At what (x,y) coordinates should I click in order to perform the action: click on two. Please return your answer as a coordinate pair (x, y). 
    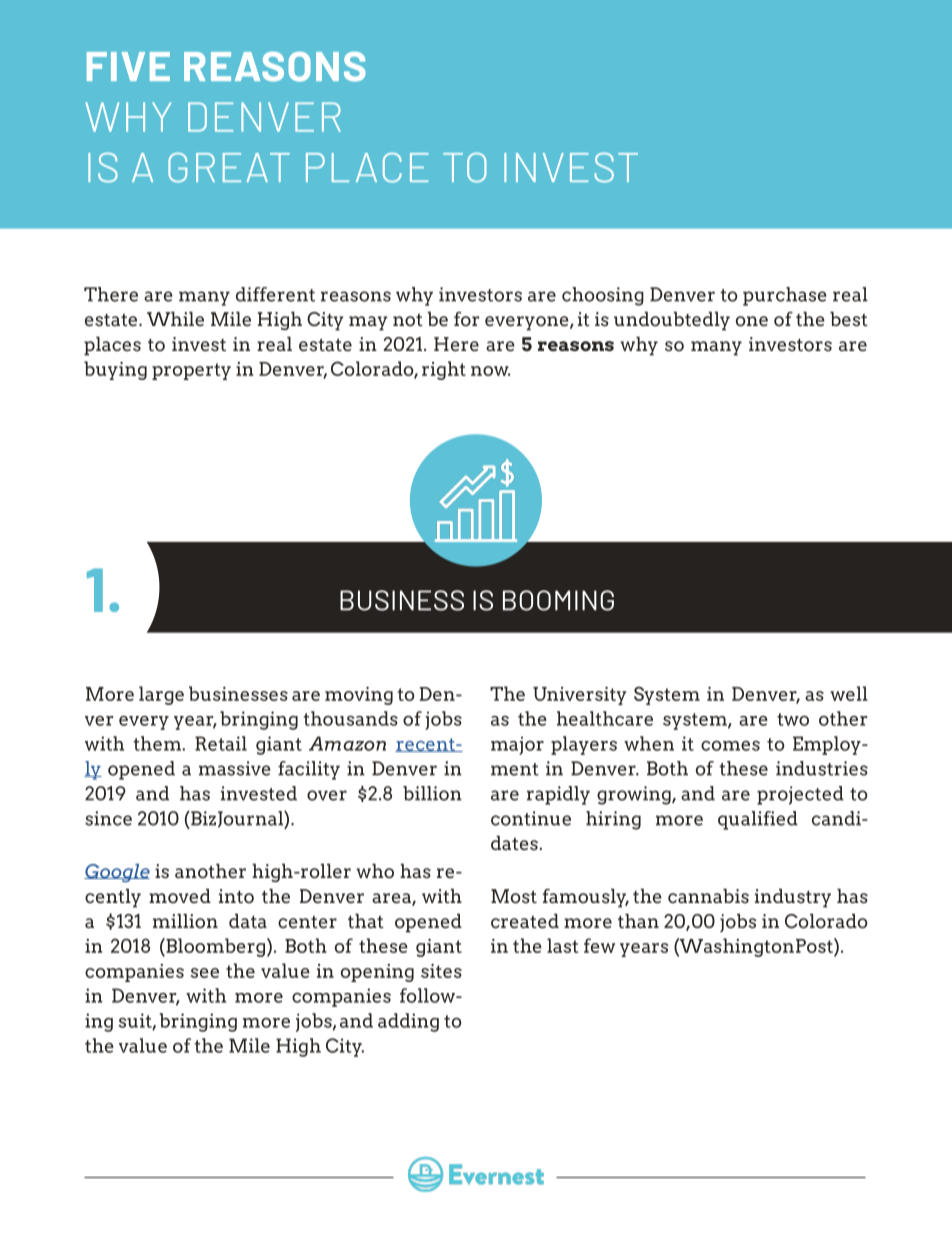
    Looking at the image, I should click on (793, 719).
